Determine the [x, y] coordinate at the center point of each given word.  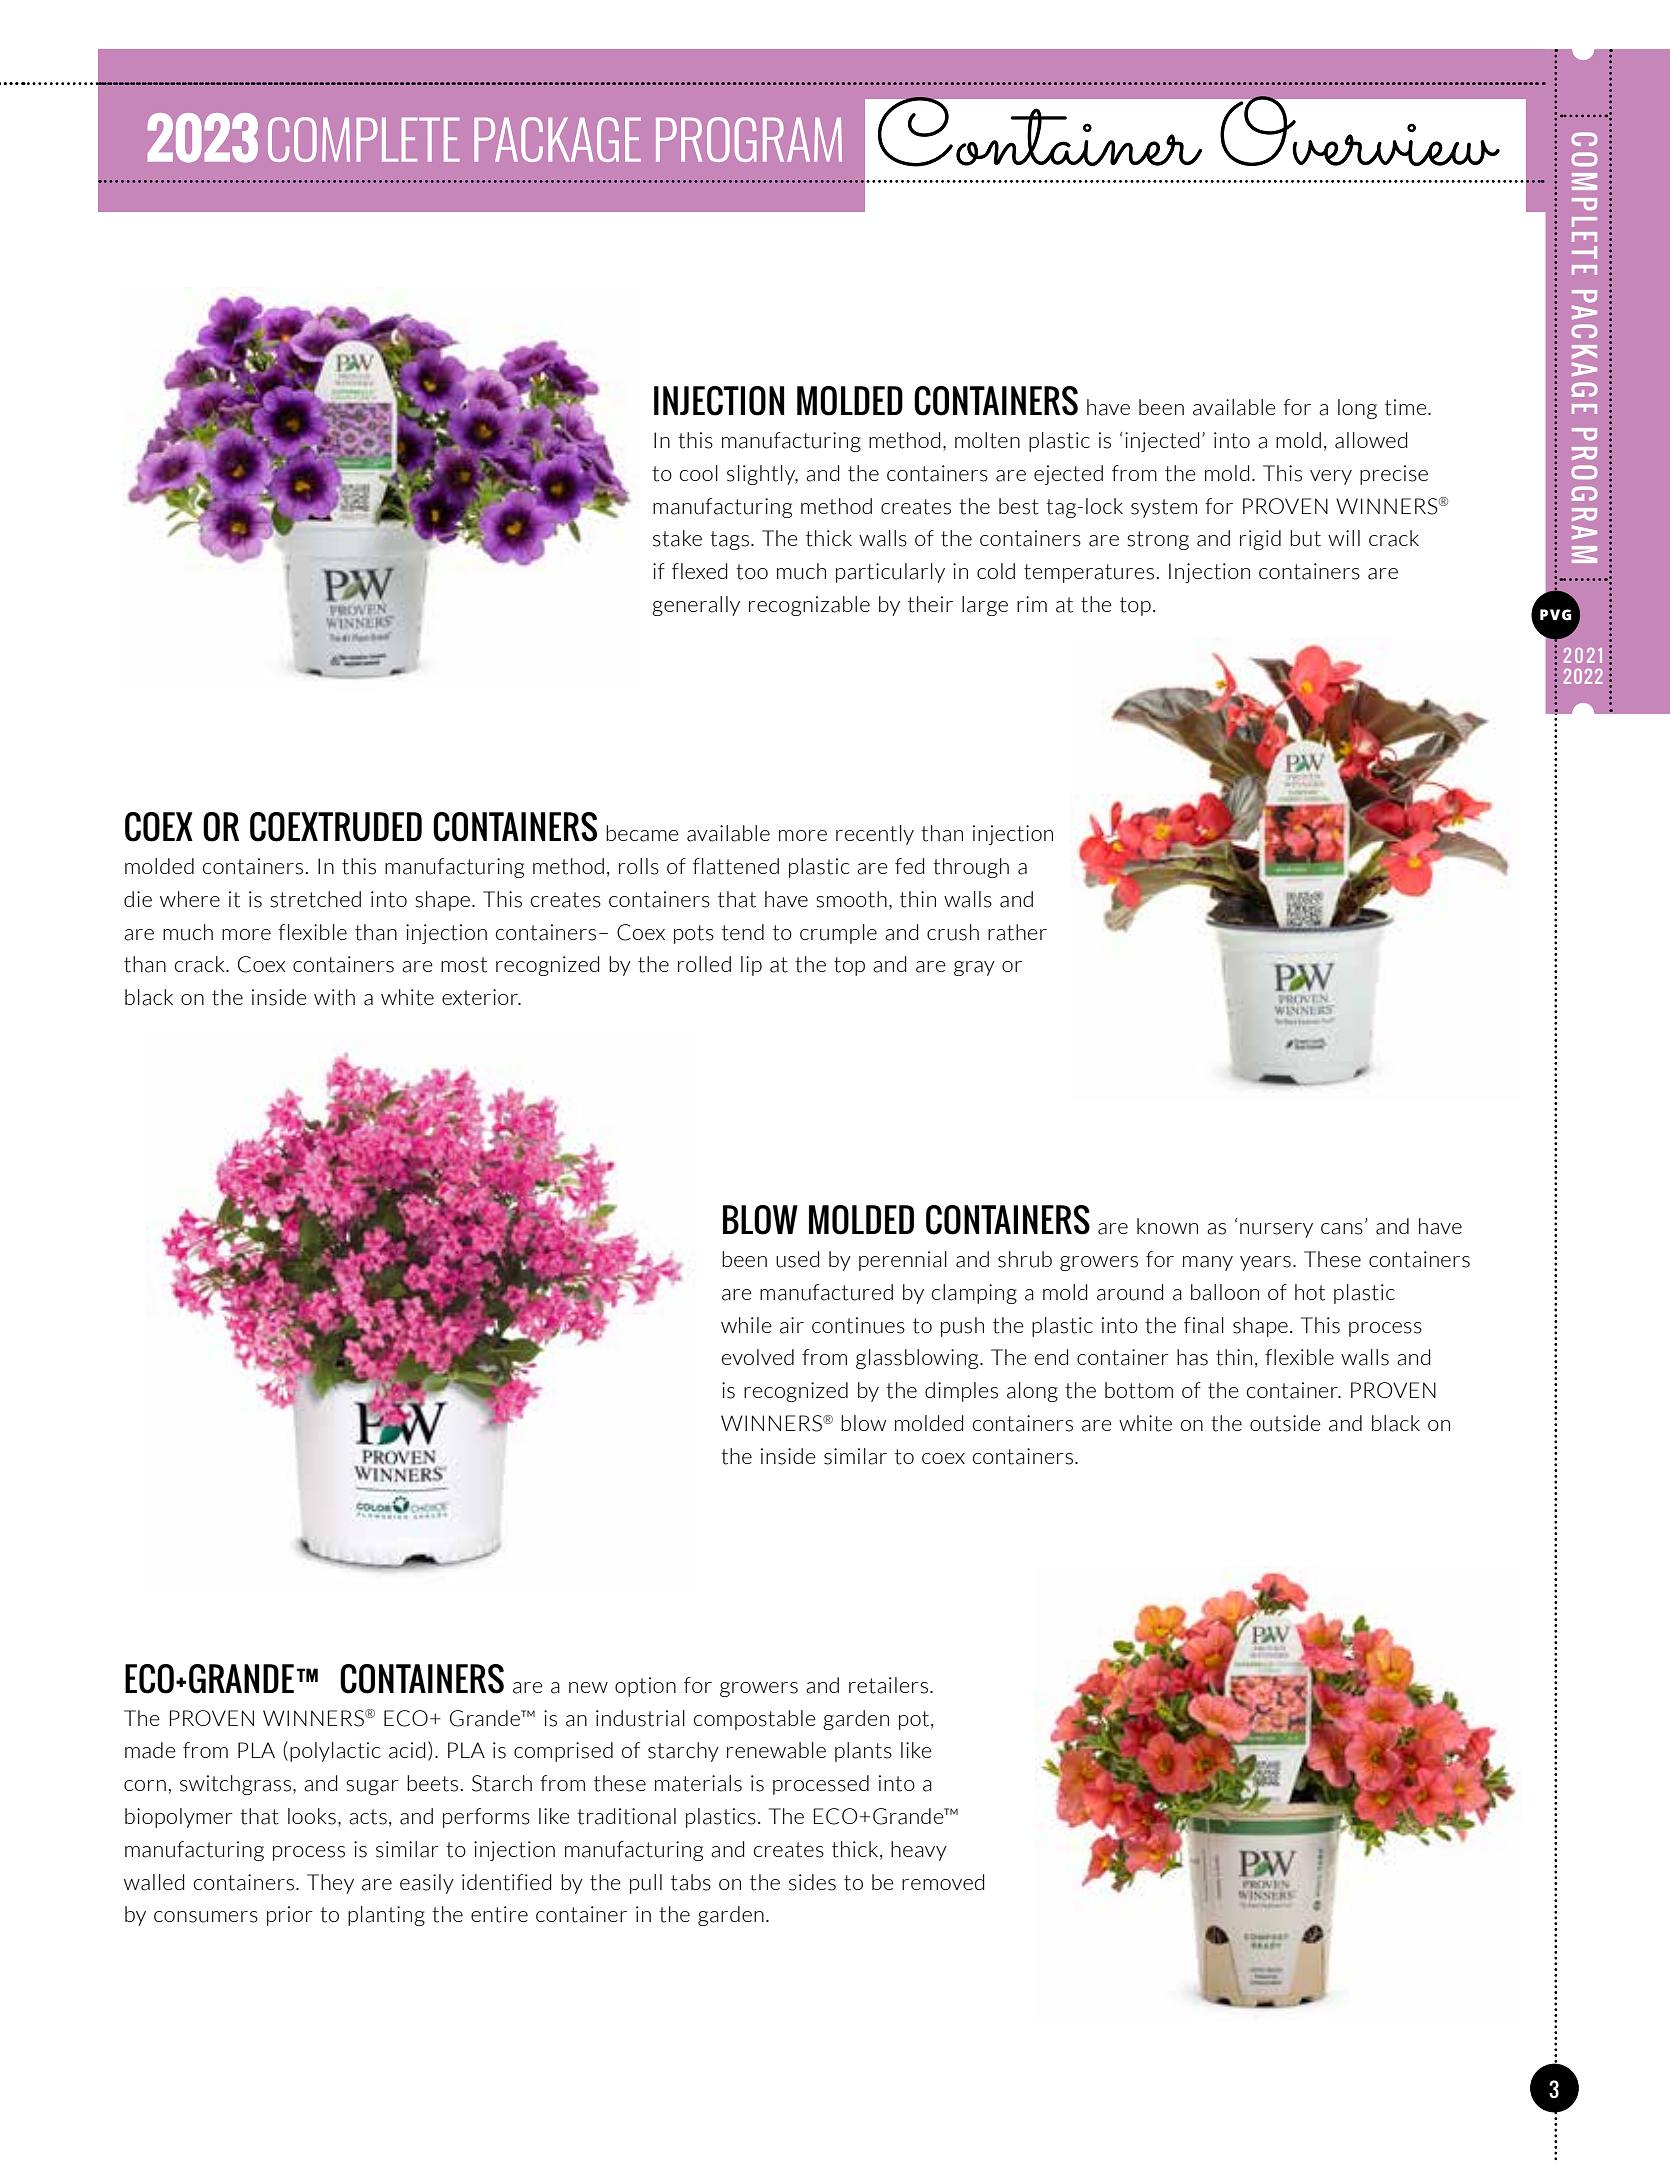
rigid [1260, 540]
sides [812, 1882]
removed [943, 1882]
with [334, 997]
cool [699, 473]
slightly [762, 475]
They [330, 1884]
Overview [1360, 131]
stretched [316, 899]
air [792, 1325]
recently [875, 835]
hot [1310, 1292]
